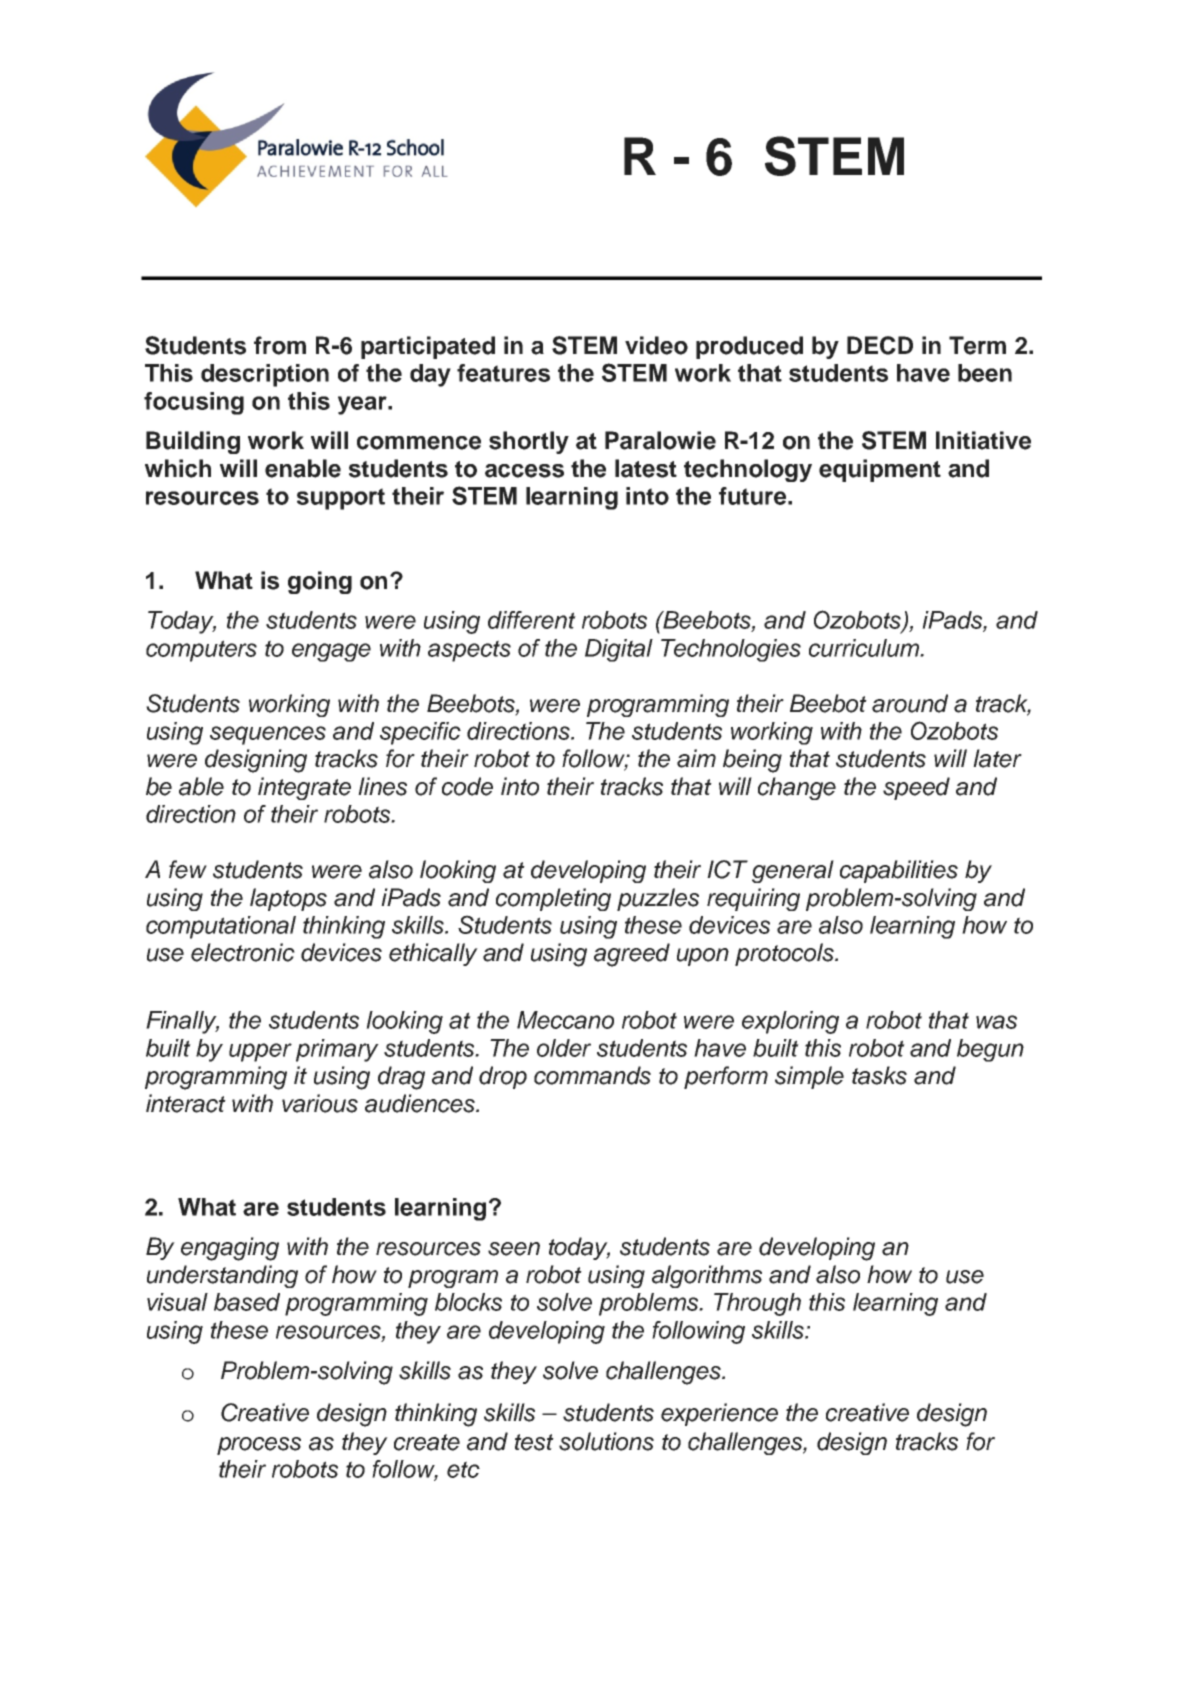  What do you see at coordinates (265, 375) in the screenshot?
I see `description` at bounding box center [265, 375].
